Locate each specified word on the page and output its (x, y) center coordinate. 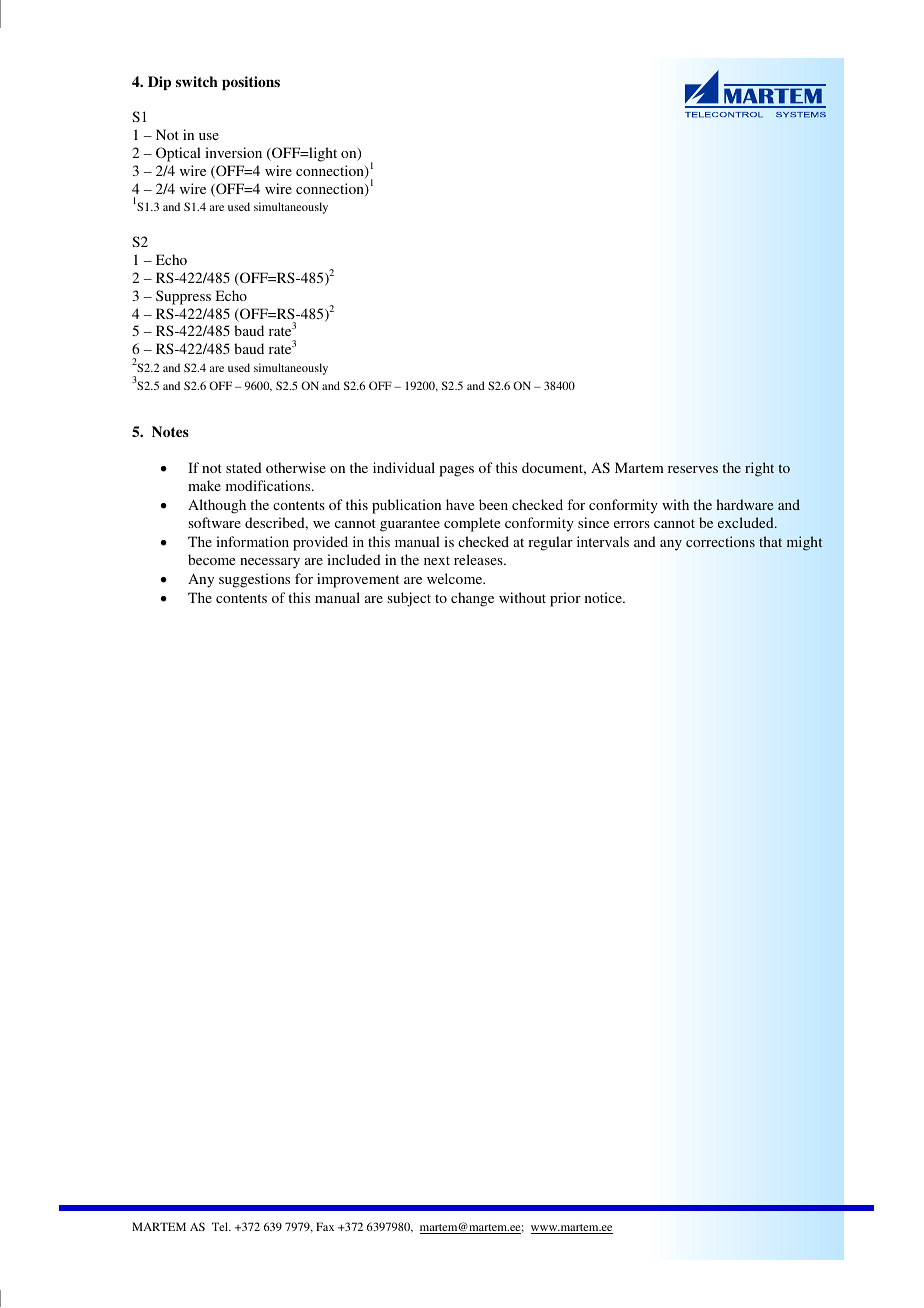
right (759, 469)
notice (604, 597)
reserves (693, 469)
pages (456, 471)
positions (251, 83)
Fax (325, 1226)
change (472, 599)
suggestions (254, 580)
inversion (233, 152)
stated (244, 467)
